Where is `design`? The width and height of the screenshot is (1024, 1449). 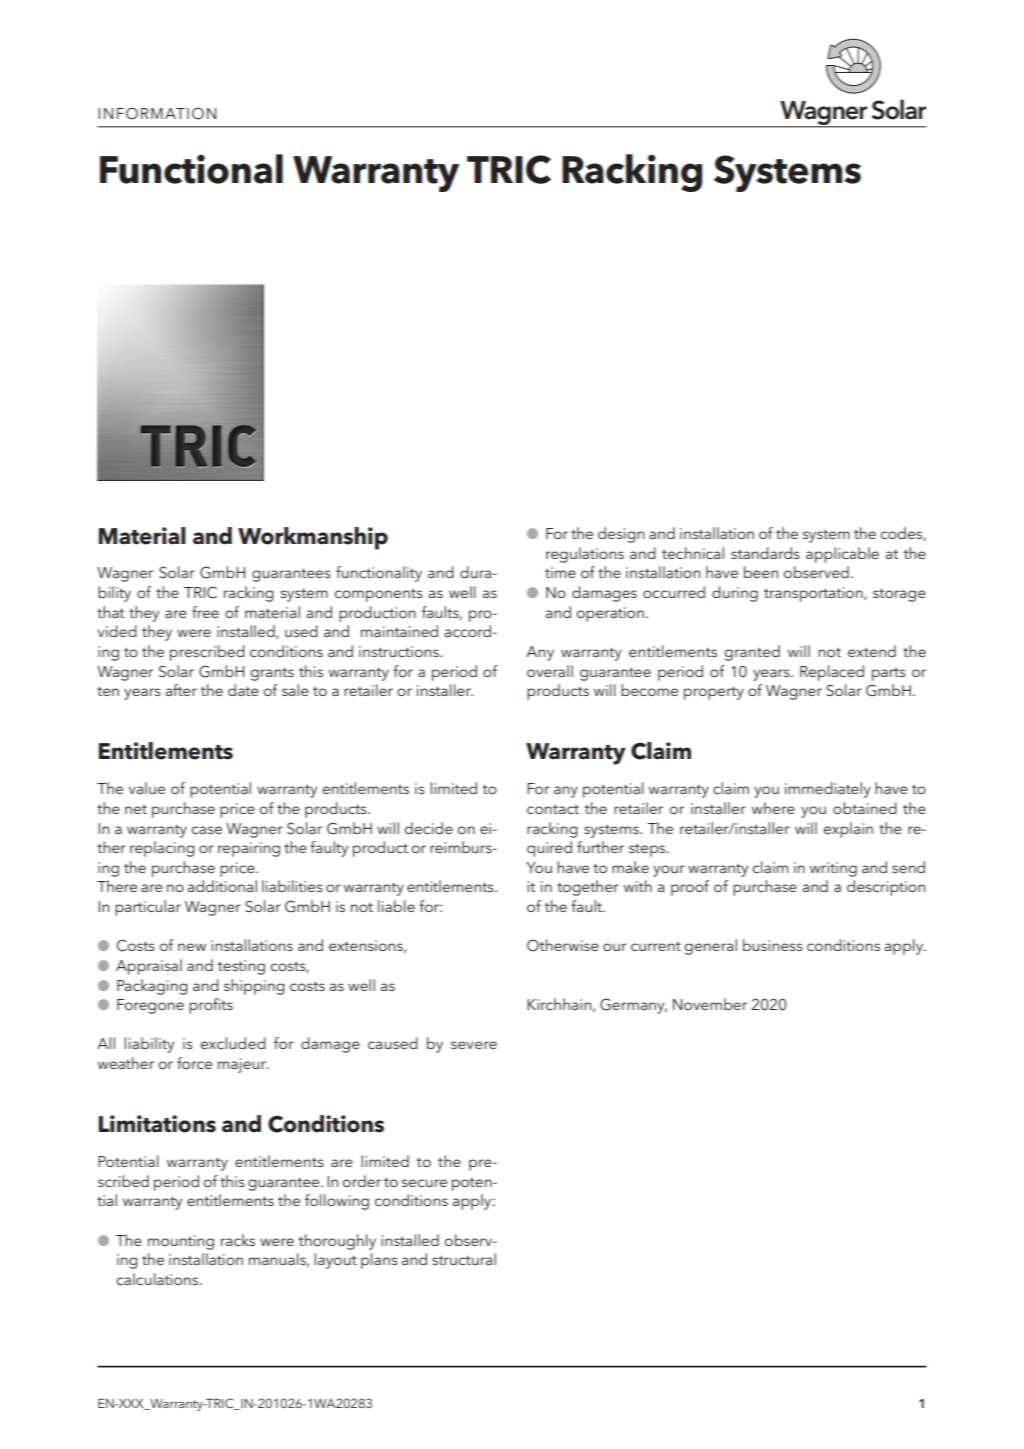
design is located at coordinates (621, 535).
